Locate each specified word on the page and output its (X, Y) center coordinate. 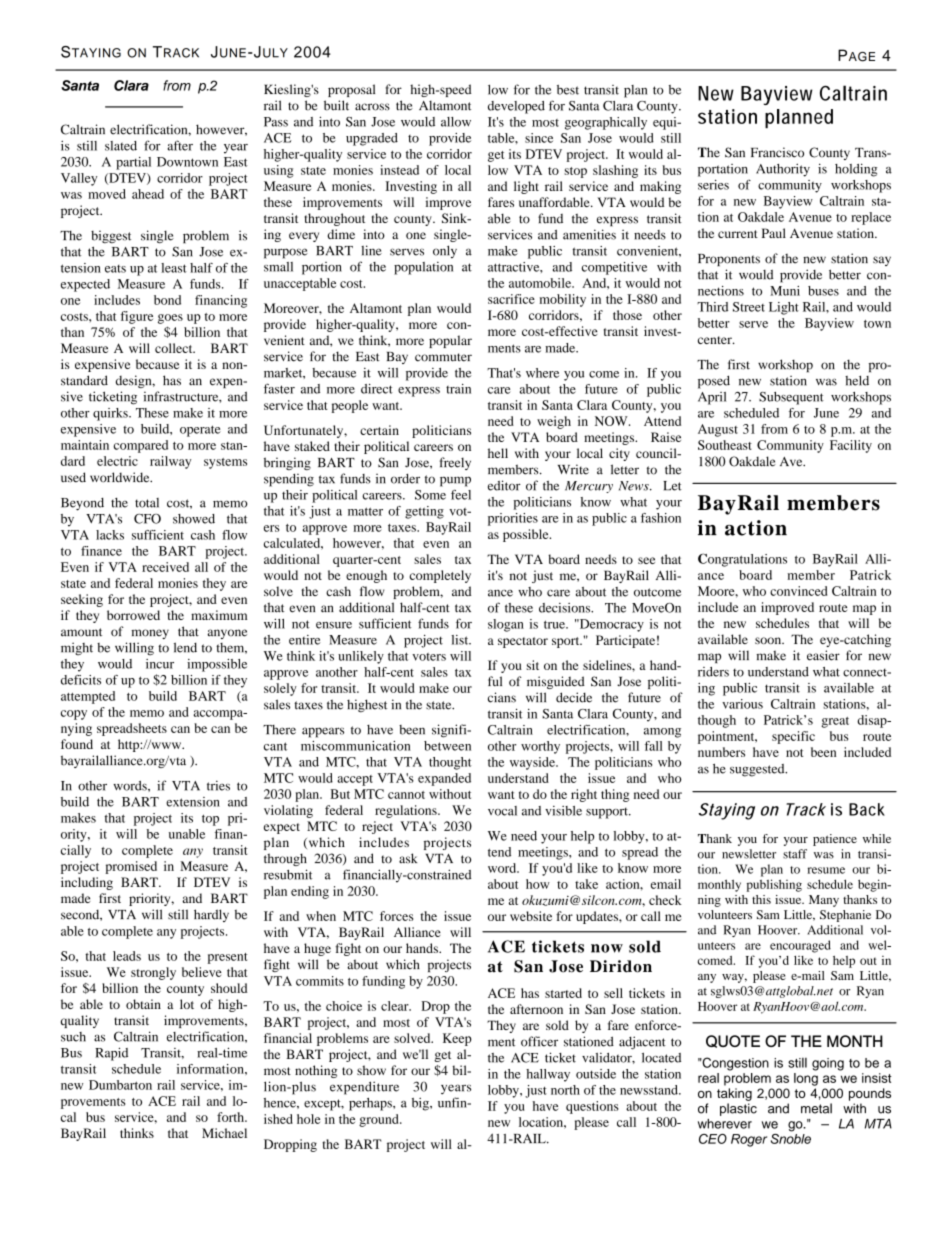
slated (121, 146)
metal (816, 1108)
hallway (548, 1075)
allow (456, 122)
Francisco (777, 152)
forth (231, 1117)
